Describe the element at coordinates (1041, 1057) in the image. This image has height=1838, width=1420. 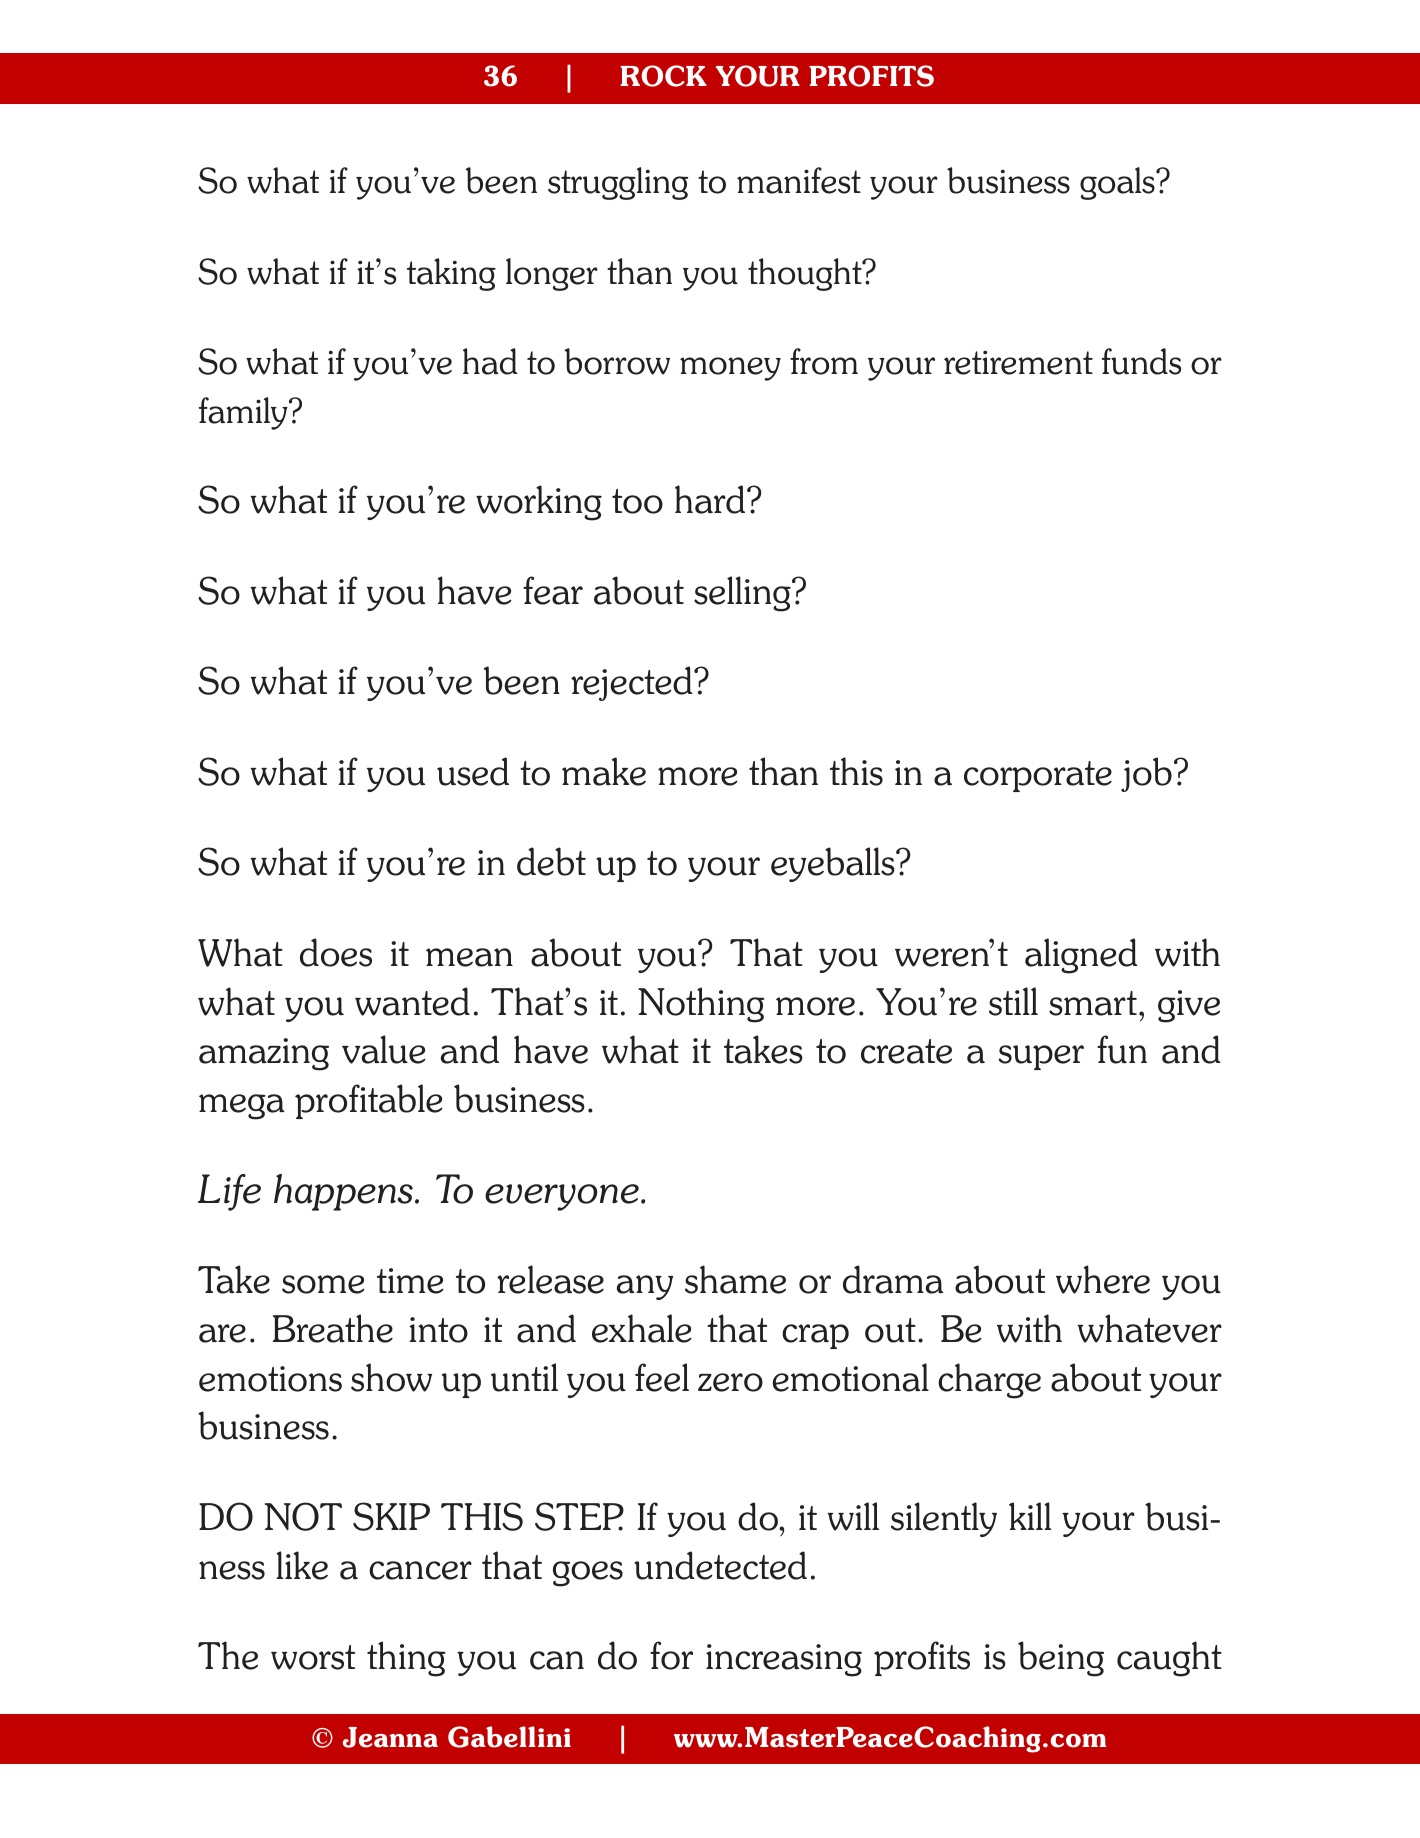
I see `super` at that location.
